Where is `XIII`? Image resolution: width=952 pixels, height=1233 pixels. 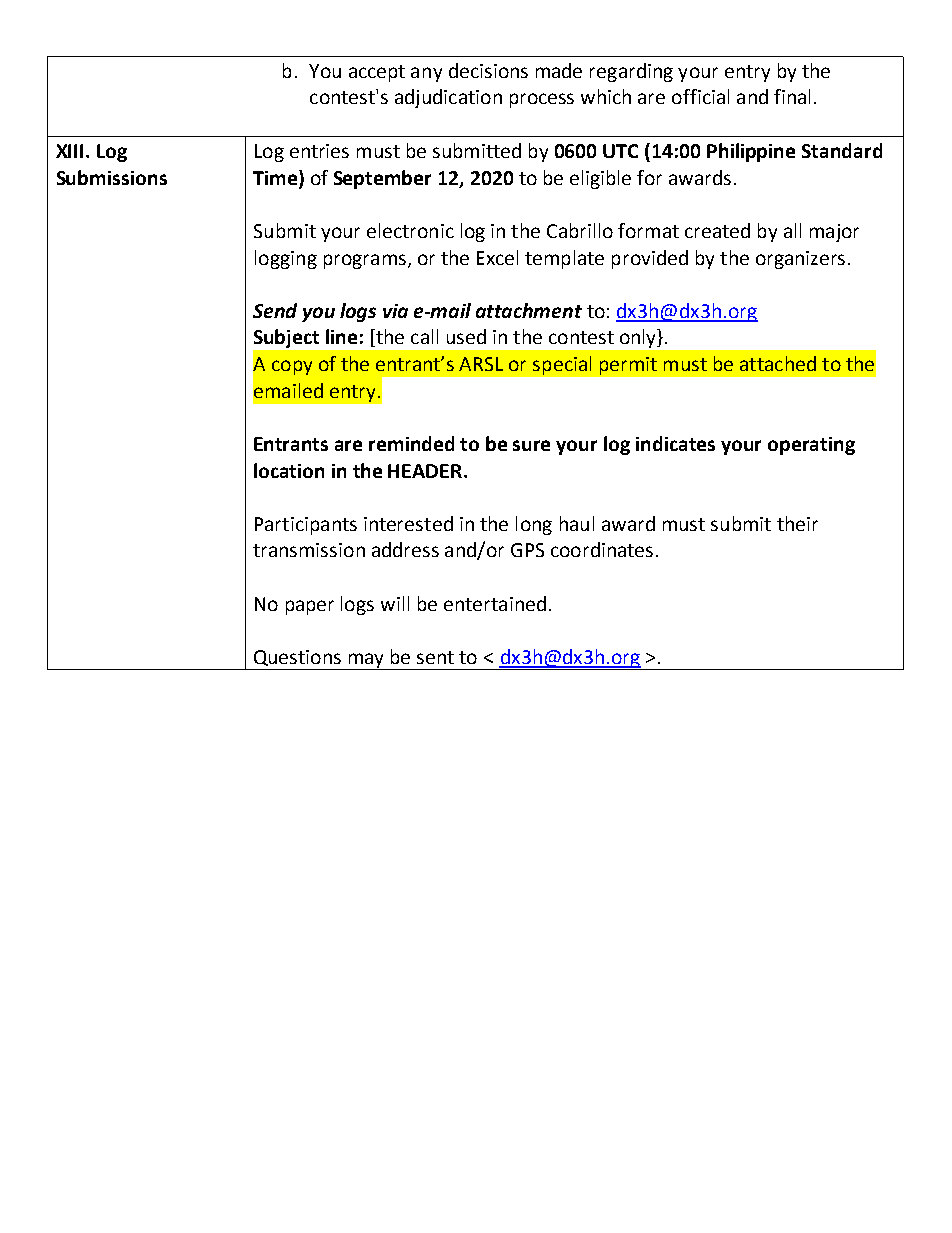
XIII is located at coordinates (69, 151).
